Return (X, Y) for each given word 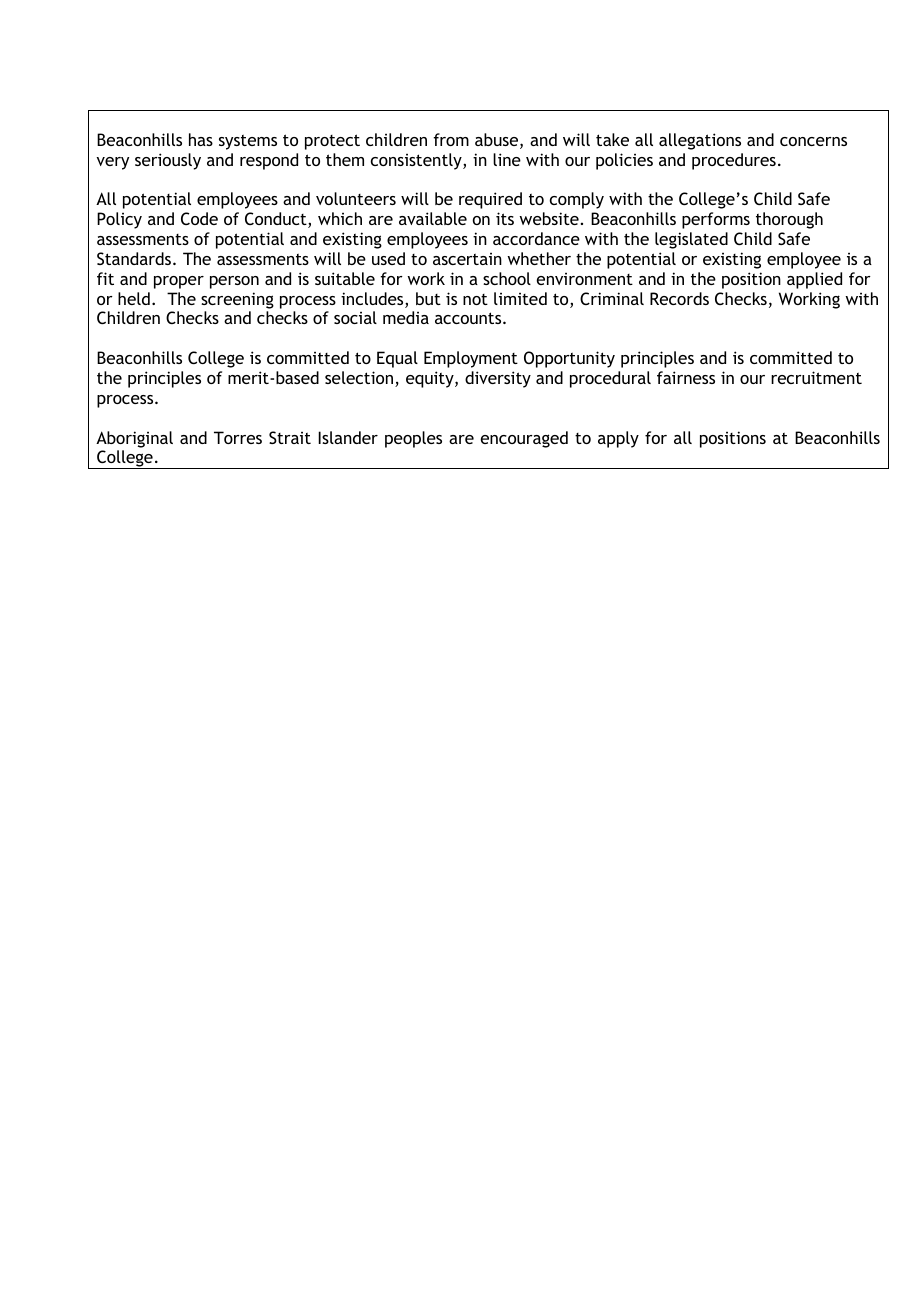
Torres (238, 437)
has (201, 139)
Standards (134, 258)
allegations (700, 141)
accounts (469, 318)
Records (679, 298)
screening (237, 300)
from (451, 139)
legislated (691, 240)
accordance (536, 238)
